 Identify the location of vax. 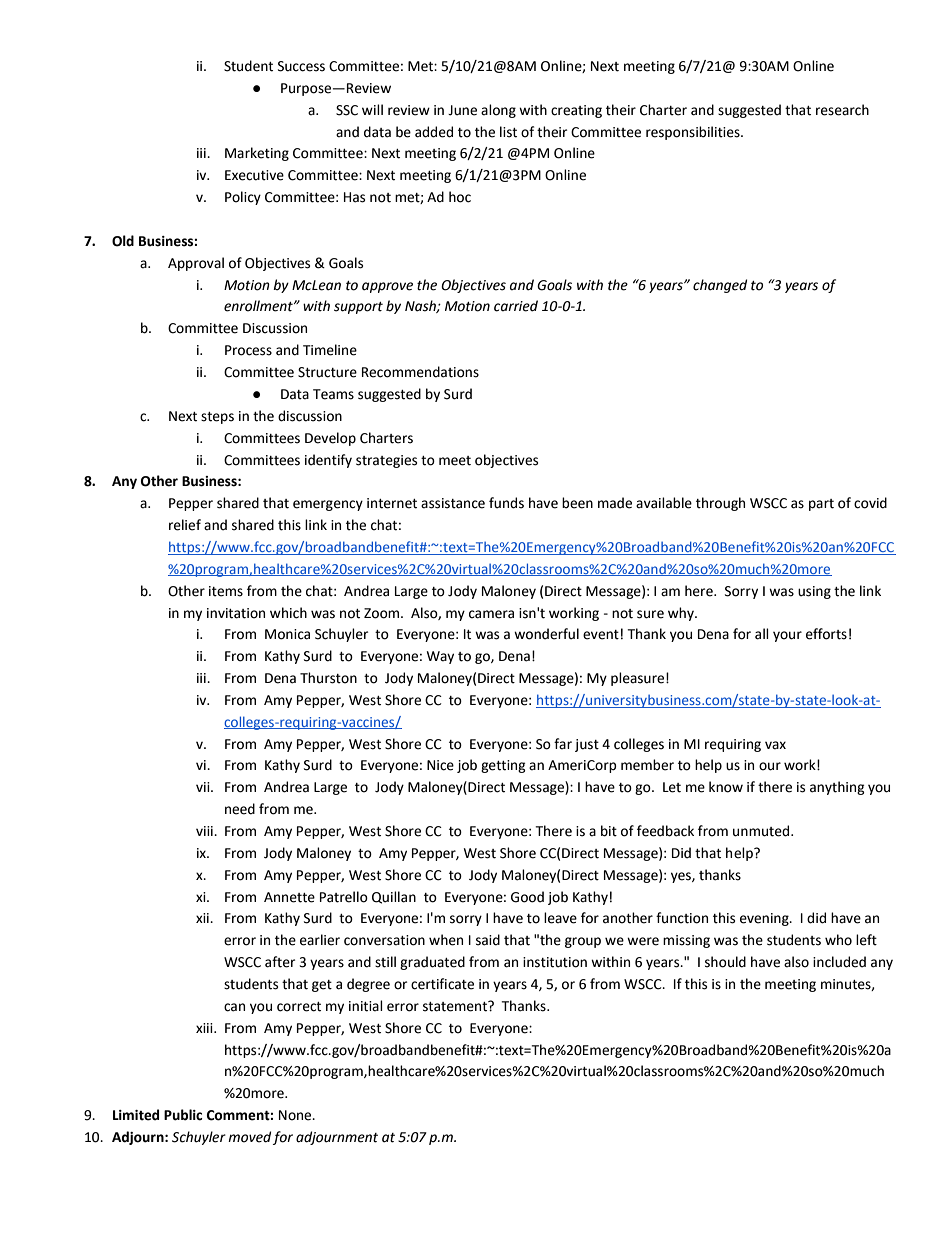
(775, 745).
